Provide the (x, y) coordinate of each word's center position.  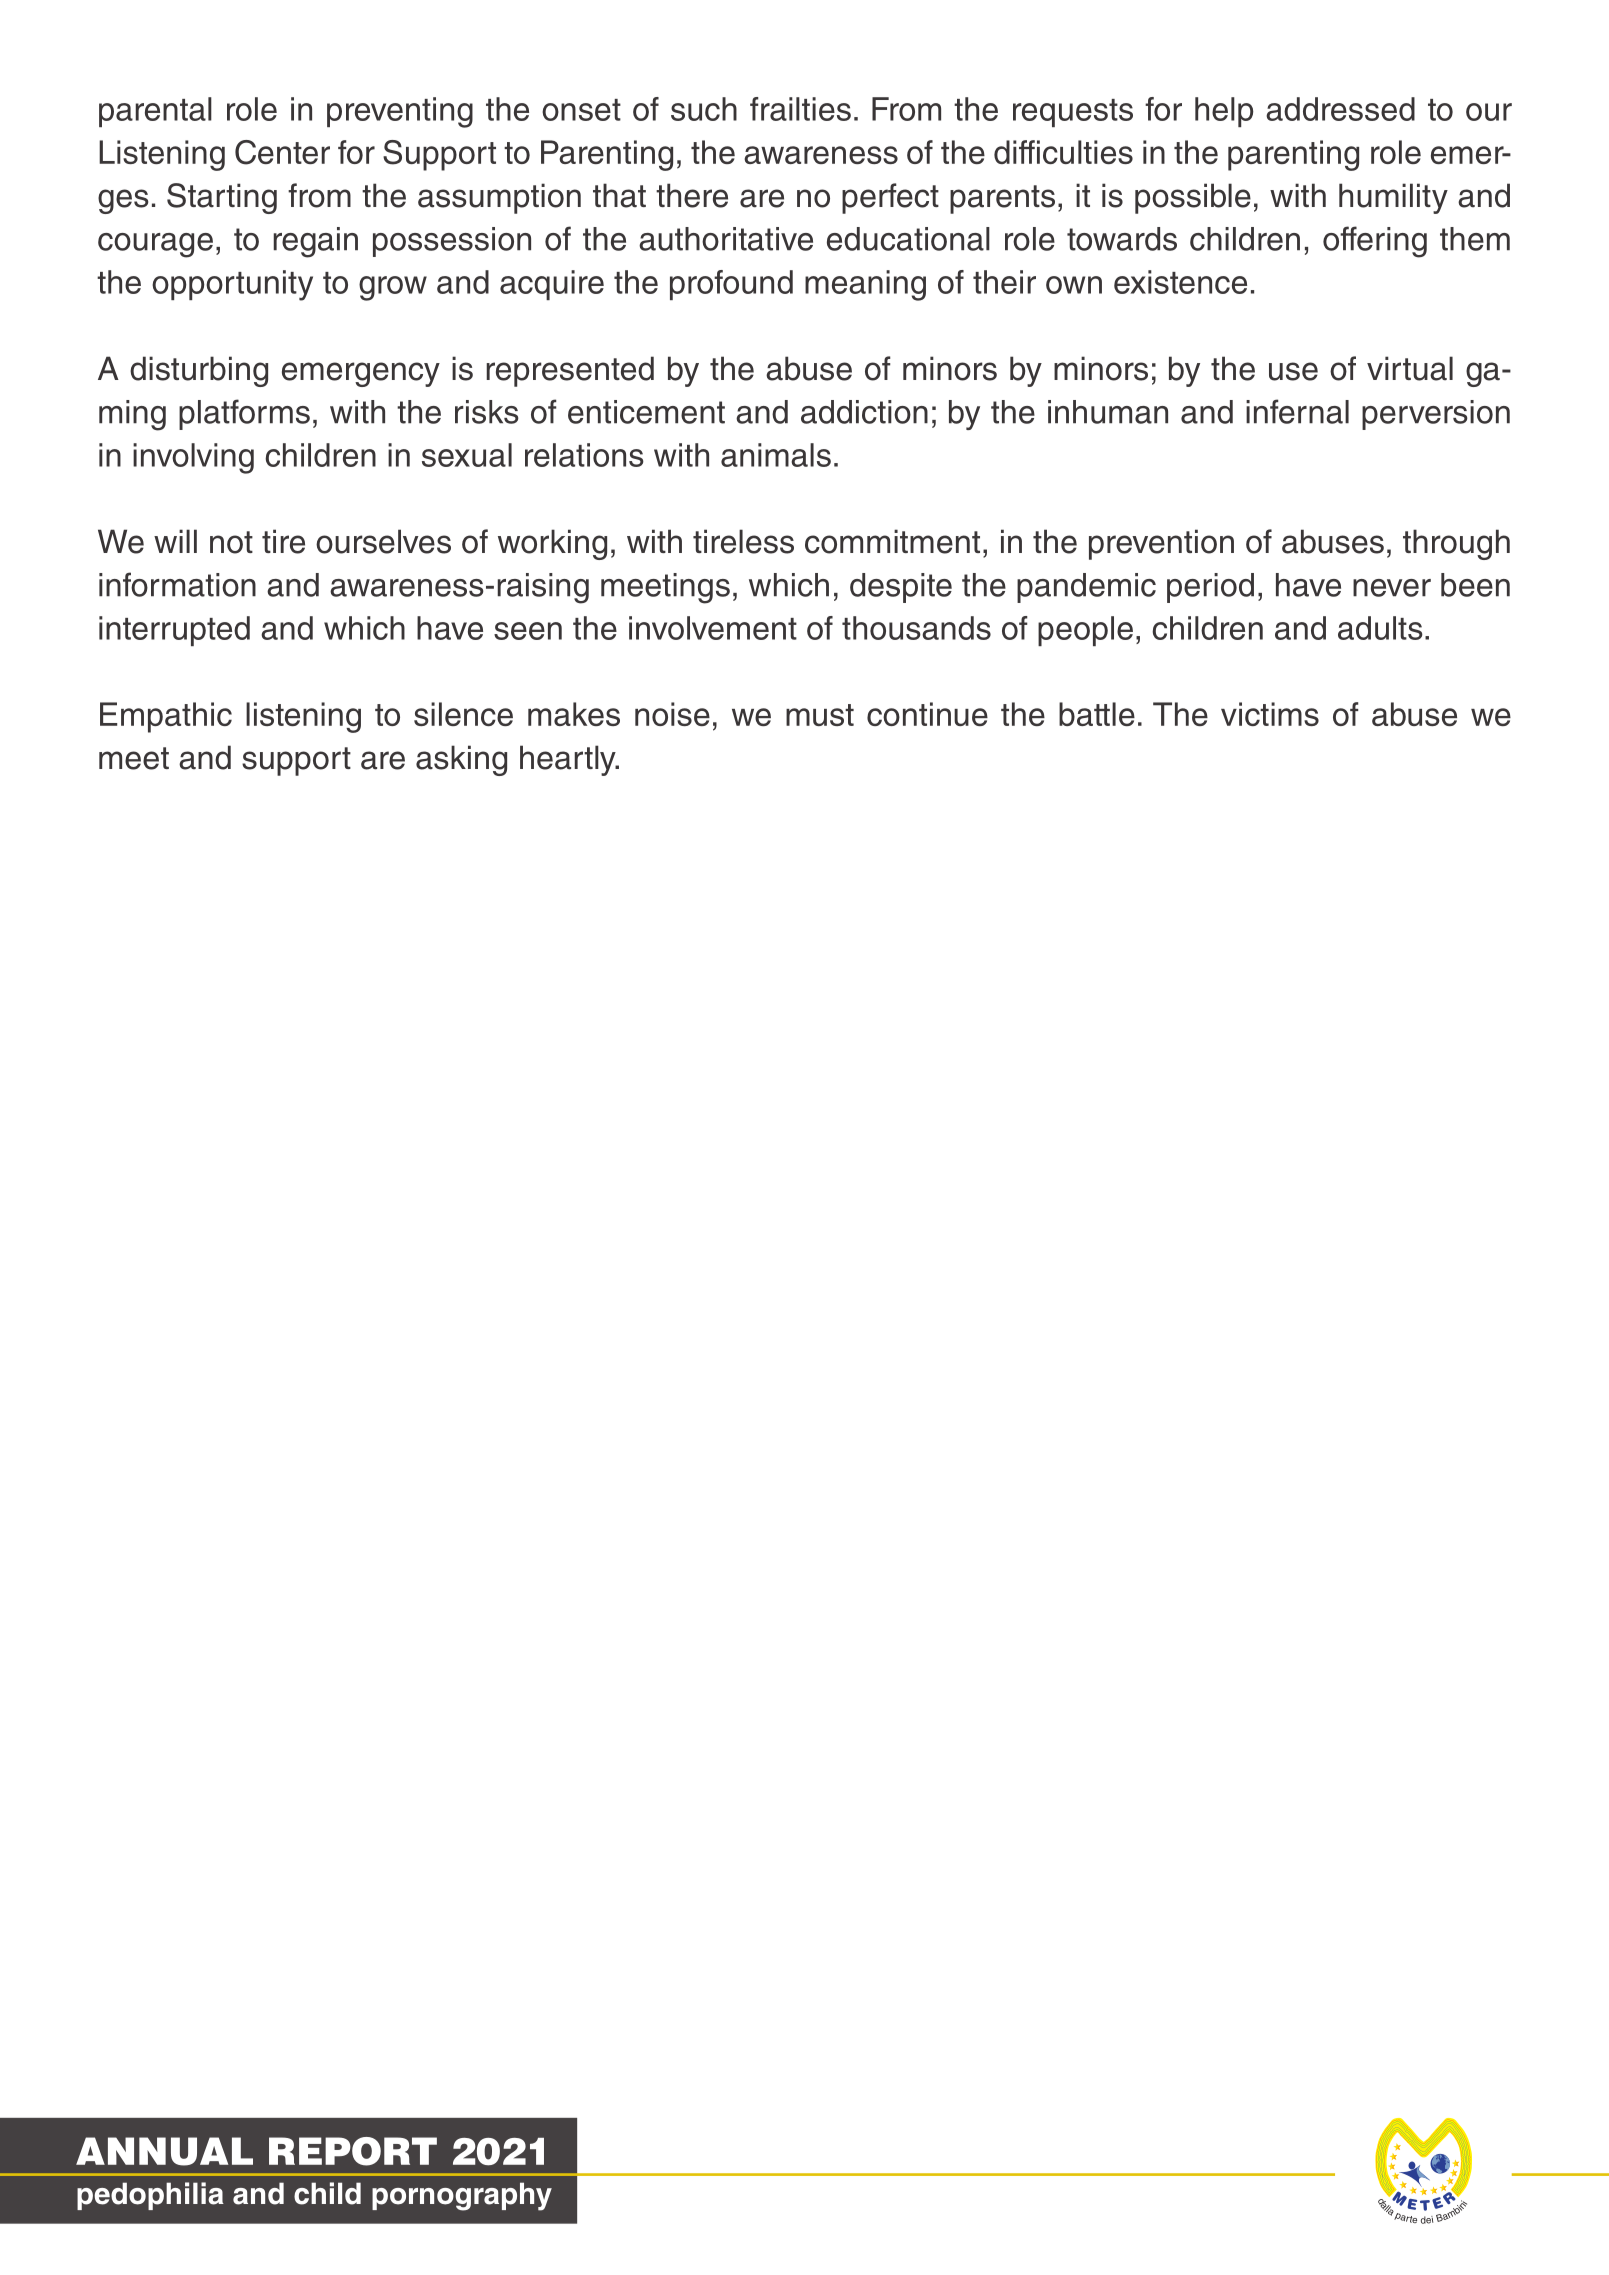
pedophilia (150, 2196)
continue (927, 714)
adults (1380, 628)
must (820, 715)
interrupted (174, 631)
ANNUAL (164, 2151)
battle (1097, 714)
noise (672, 714)
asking (461, 760)
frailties (800, 109)
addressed (1340, 109)
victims (1270, 714)
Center (282, 152)
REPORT (353, 2151)
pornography (462, 2196)
